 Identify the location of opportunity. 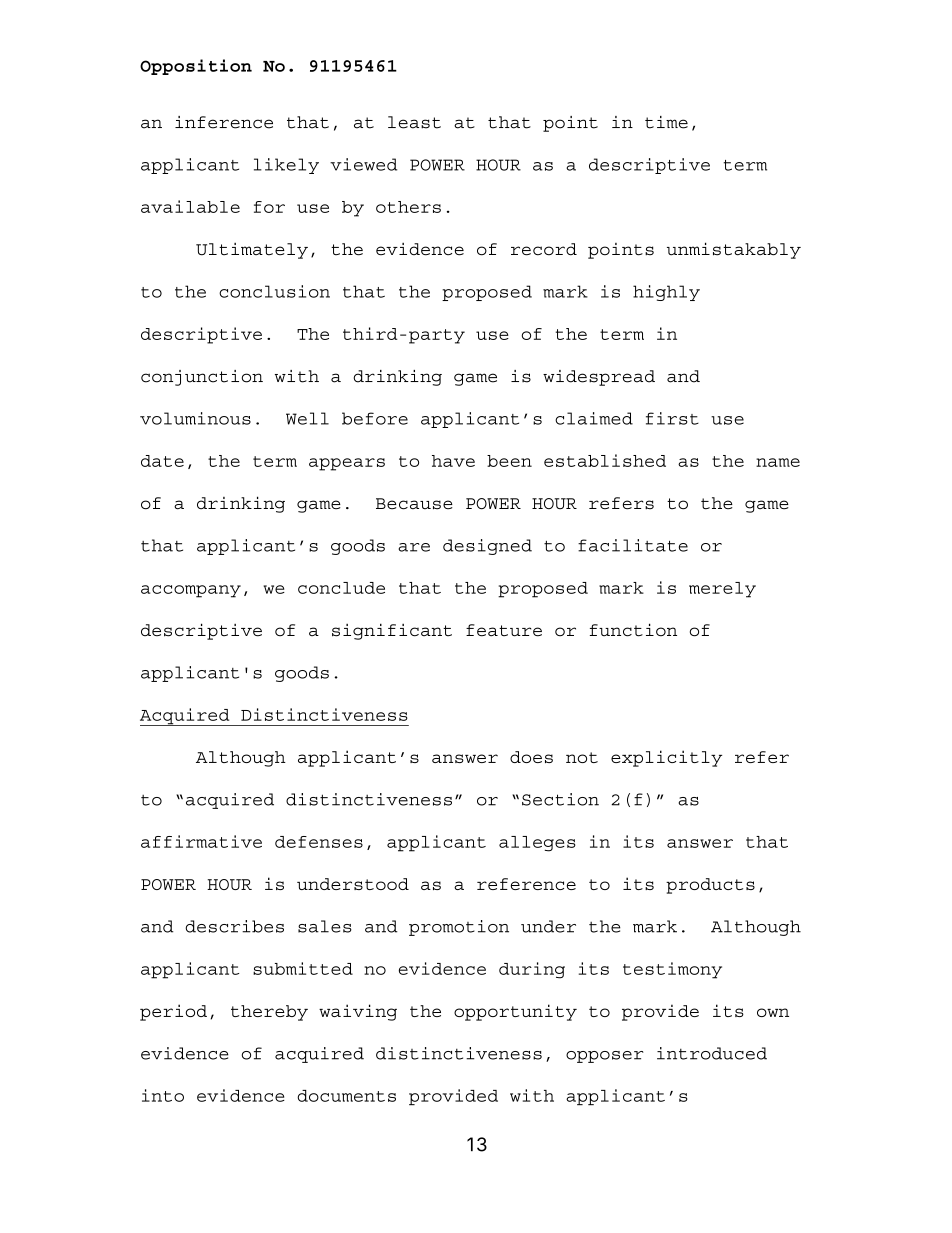
(515, 1012).
